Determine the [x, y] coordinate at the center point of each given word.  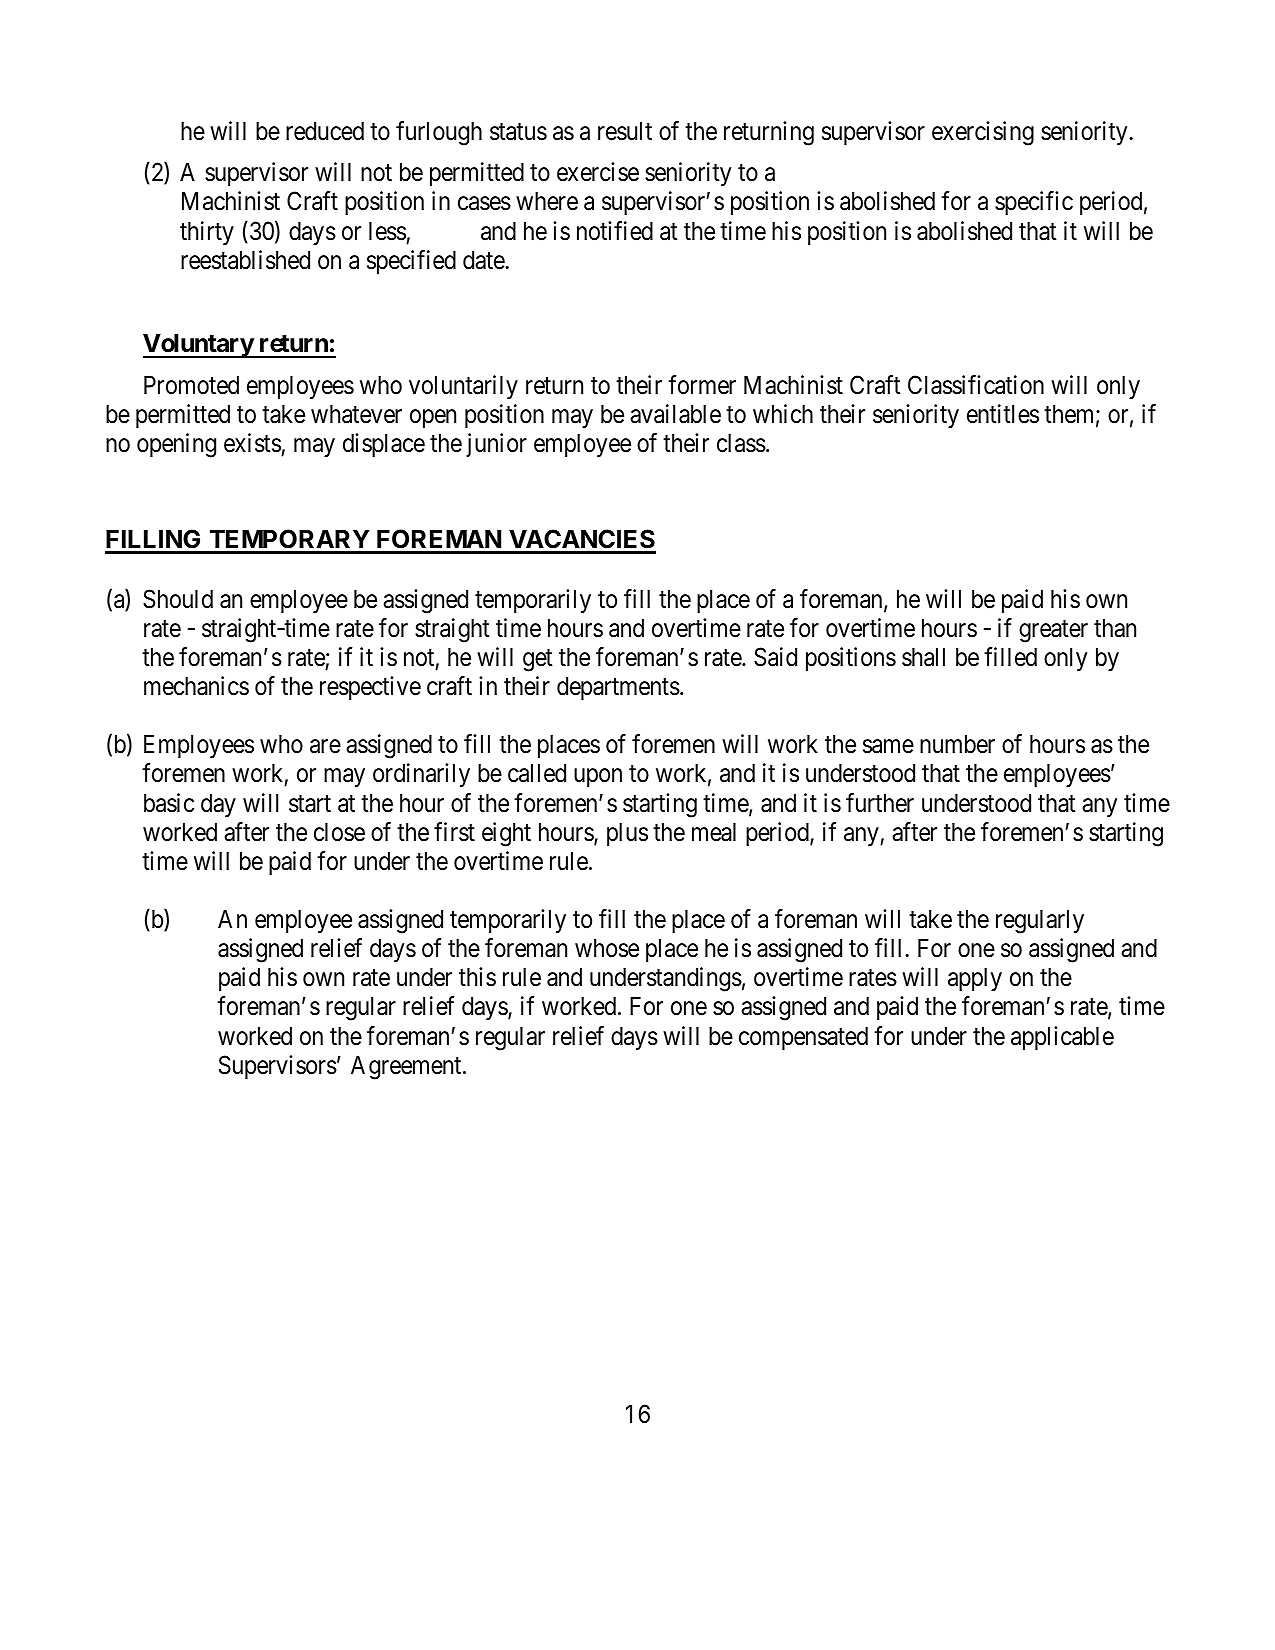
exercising [983, 133]
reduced [325, 131]
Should [178, 599]
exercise [598, 172]
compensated [803, 1038]
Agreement [407, 1068]
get [538, 660]
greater [1053, 631]
